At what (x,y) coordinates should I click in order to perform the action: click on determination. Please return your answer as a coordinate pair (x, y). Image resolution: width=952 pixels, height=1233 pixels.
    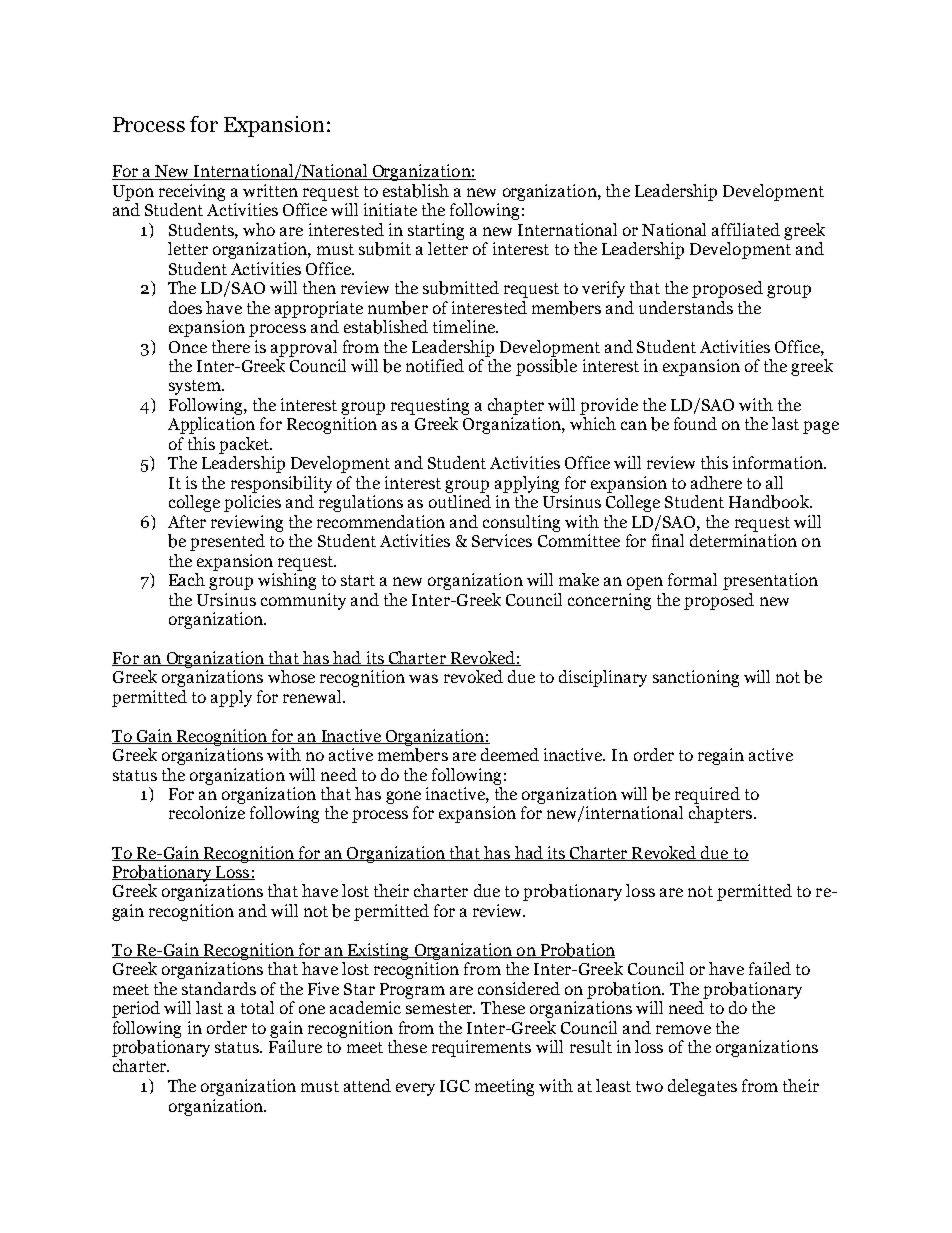
    Looking at the image, I should click on (743, 540).
